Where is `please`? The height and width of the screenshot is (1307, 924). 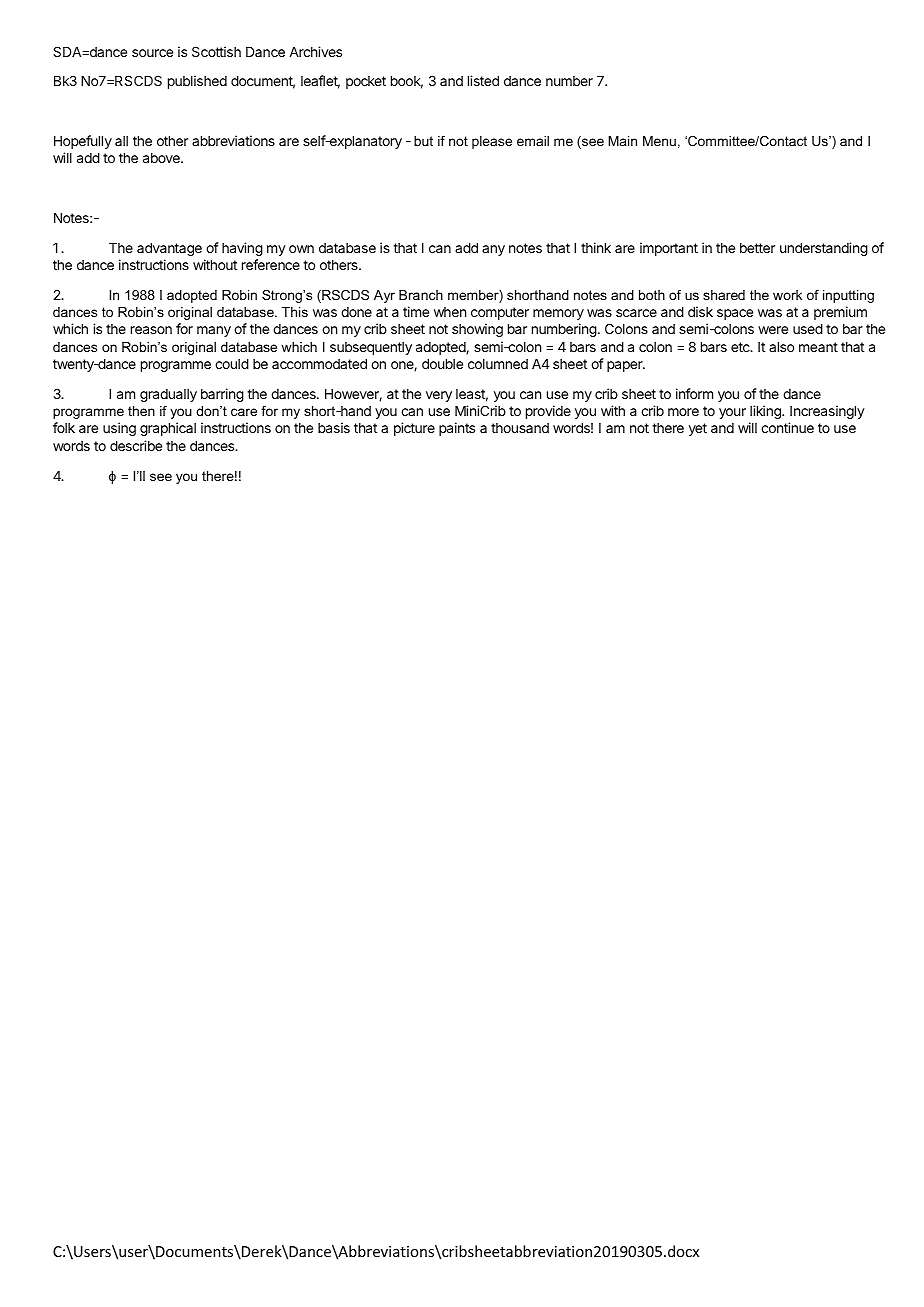 please is located at coordinates (492, 142).
